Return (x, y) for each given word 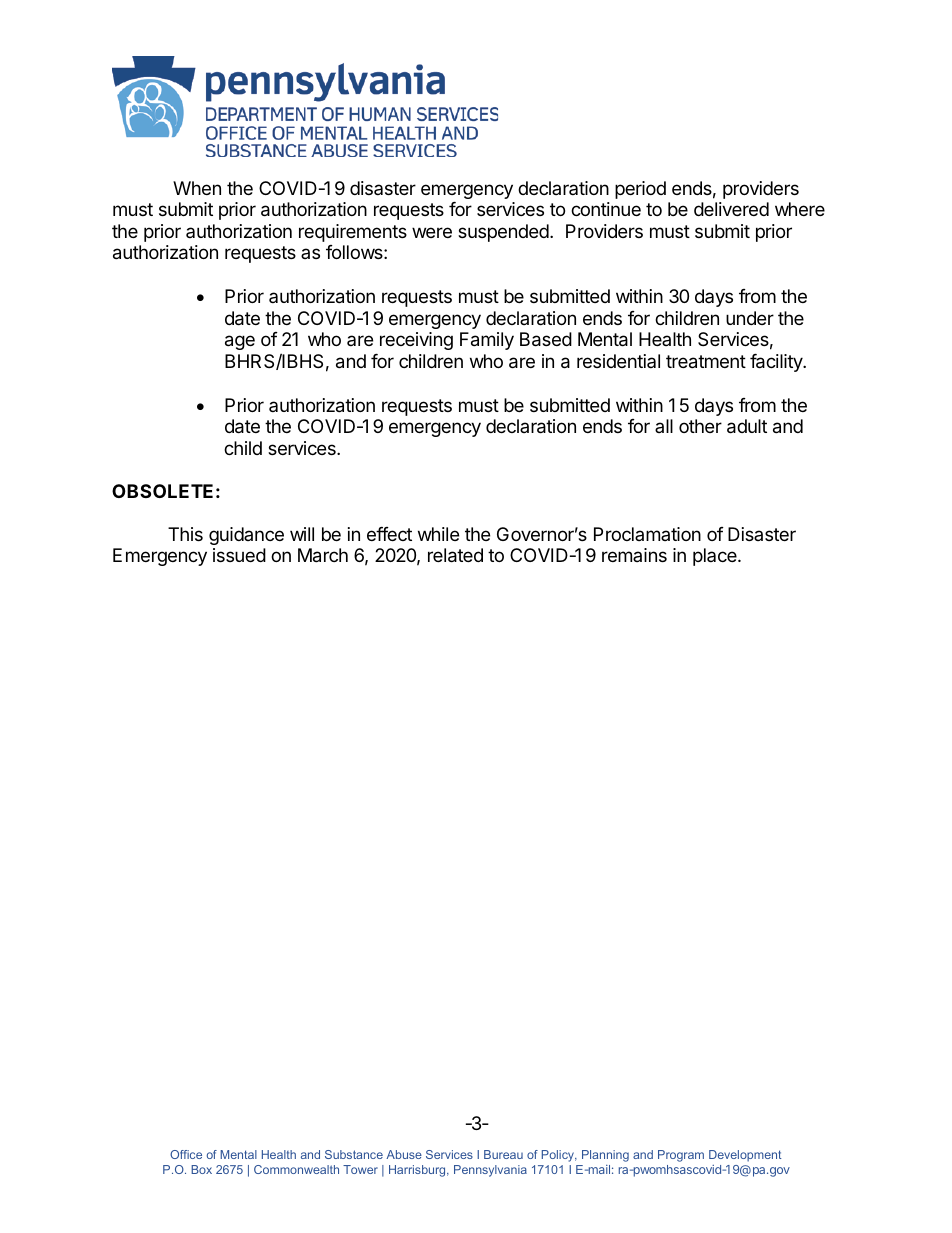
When (197, 188)
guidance (246, 536)
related (455, 555)
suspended (504, 233)
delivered (731, 209)
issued (239, 555)
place (716, 557)
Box (201, 1169)
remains (634, 555)
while (438, 534)
